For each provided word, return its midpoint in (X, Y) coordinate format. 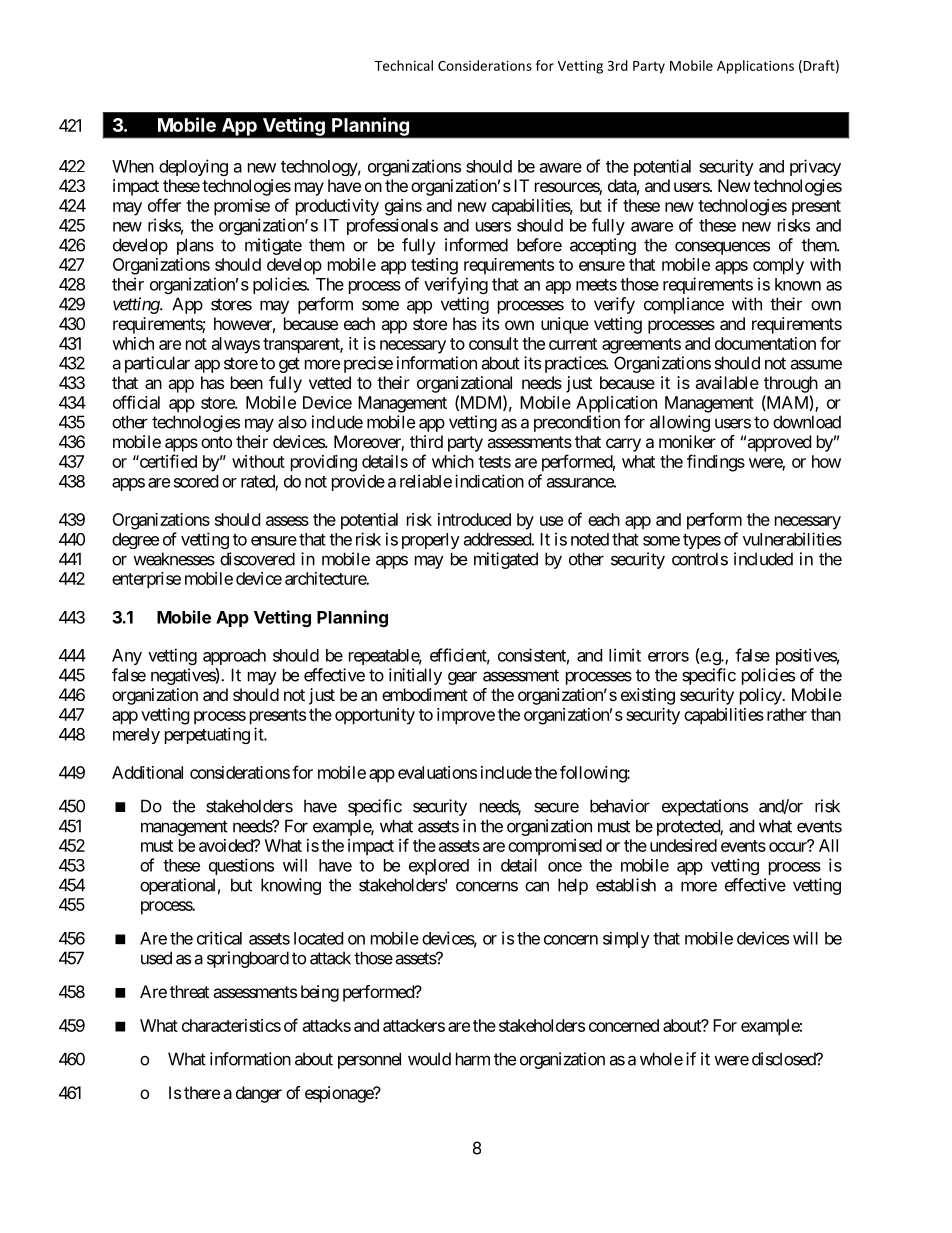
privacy (815, 167)
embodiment (425, 694)
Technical (404, 65)
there (202, 1092)
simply (626, 940)
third (426, 441)
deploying (193, 167)
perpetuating (207, 735)
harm (473, 1059)
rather (787, 714)
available (727, 382)
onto (216, 442)
